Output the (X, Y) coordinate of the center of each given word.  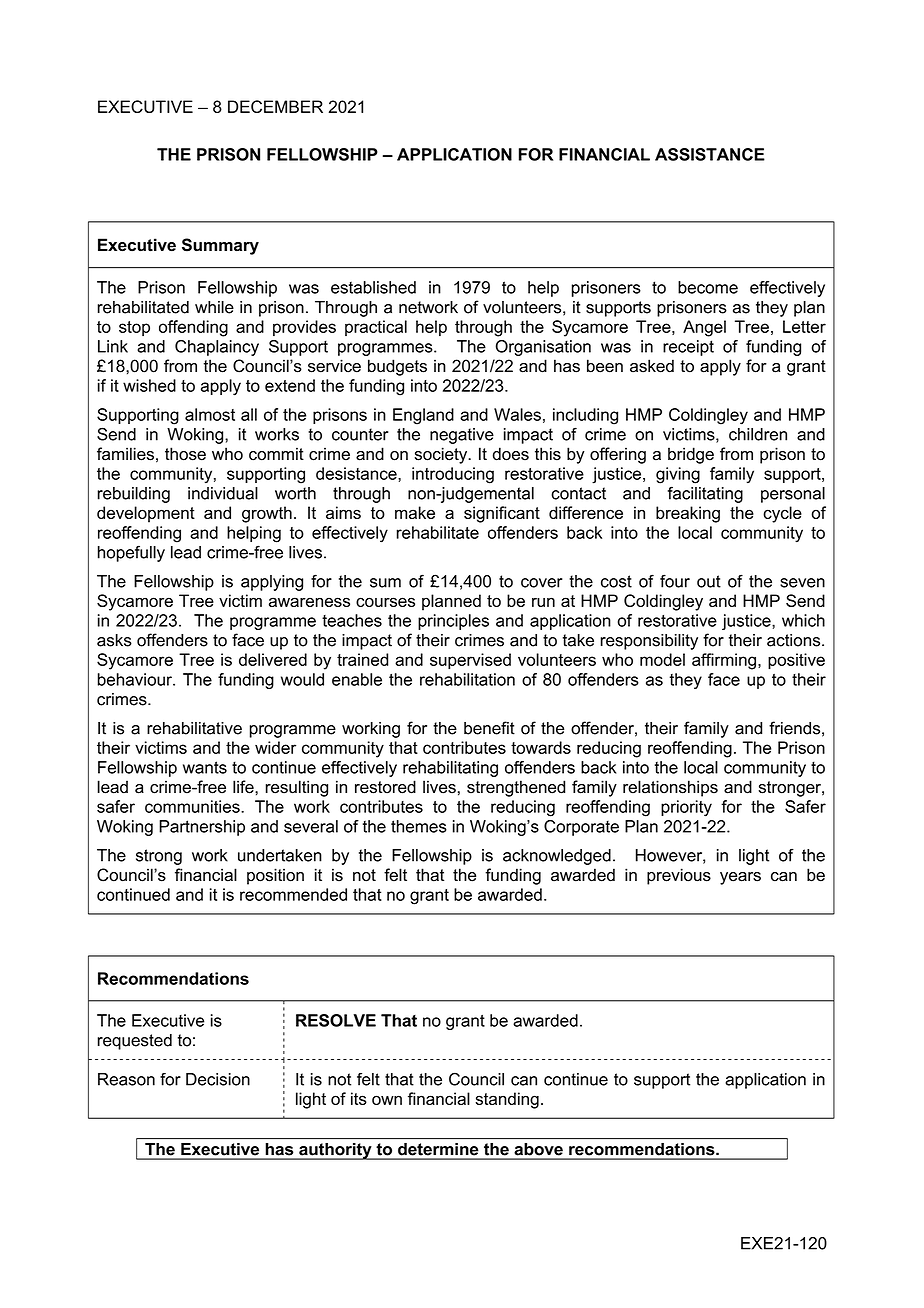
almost (210, 414)
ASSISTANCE (710, 154)
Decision (218, 1079)
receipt (688, 348)
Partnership (202, 828)
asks (114, 640)
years (740, 878)
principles (453, 622)
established (373, 287)
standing (507, 1100)
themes (419, 826)
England (423, 416)
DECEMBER (275, 106)
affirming (724, 661)
